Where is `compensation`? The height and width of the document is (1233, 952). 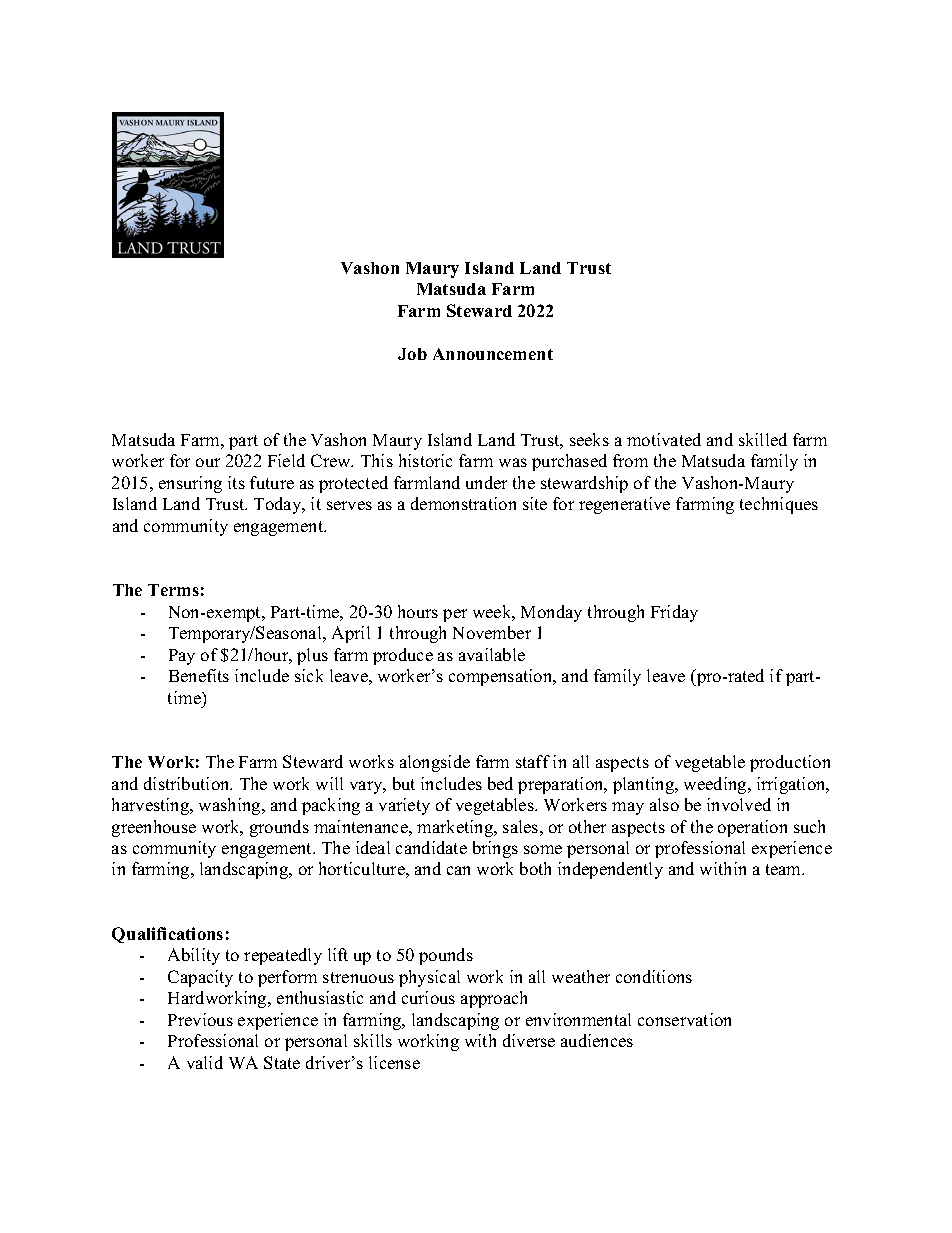 compensation is located at coordinates (502, 677).
